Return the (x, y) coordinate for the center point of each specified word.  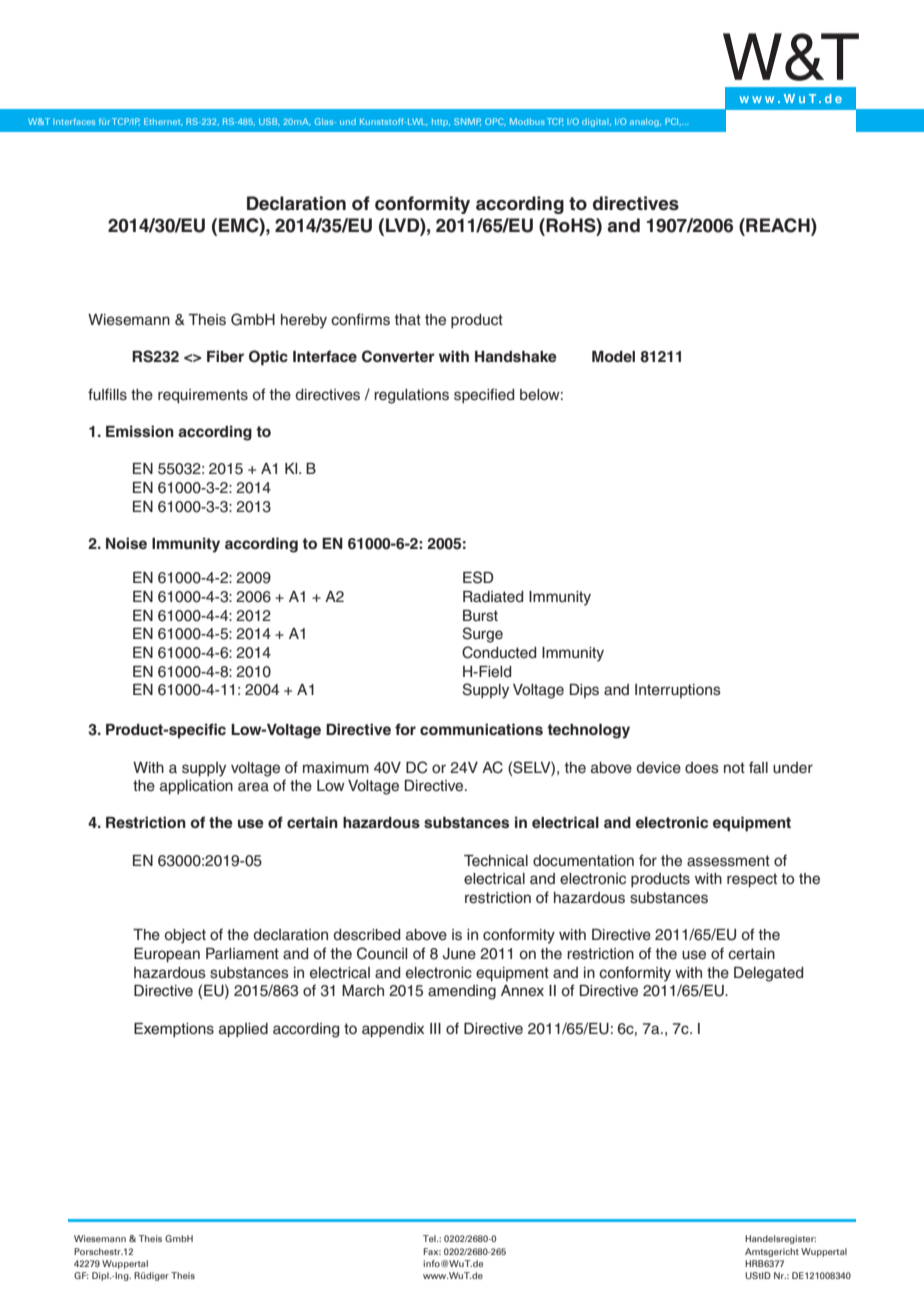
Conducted (499, 652)
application (196, 787)
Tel (430, 1238)
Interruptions (678, 691)
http (441, 122)
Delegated (768, 974)
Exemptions (174, 1030)
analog (645, 122)
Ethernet (163, 122)
